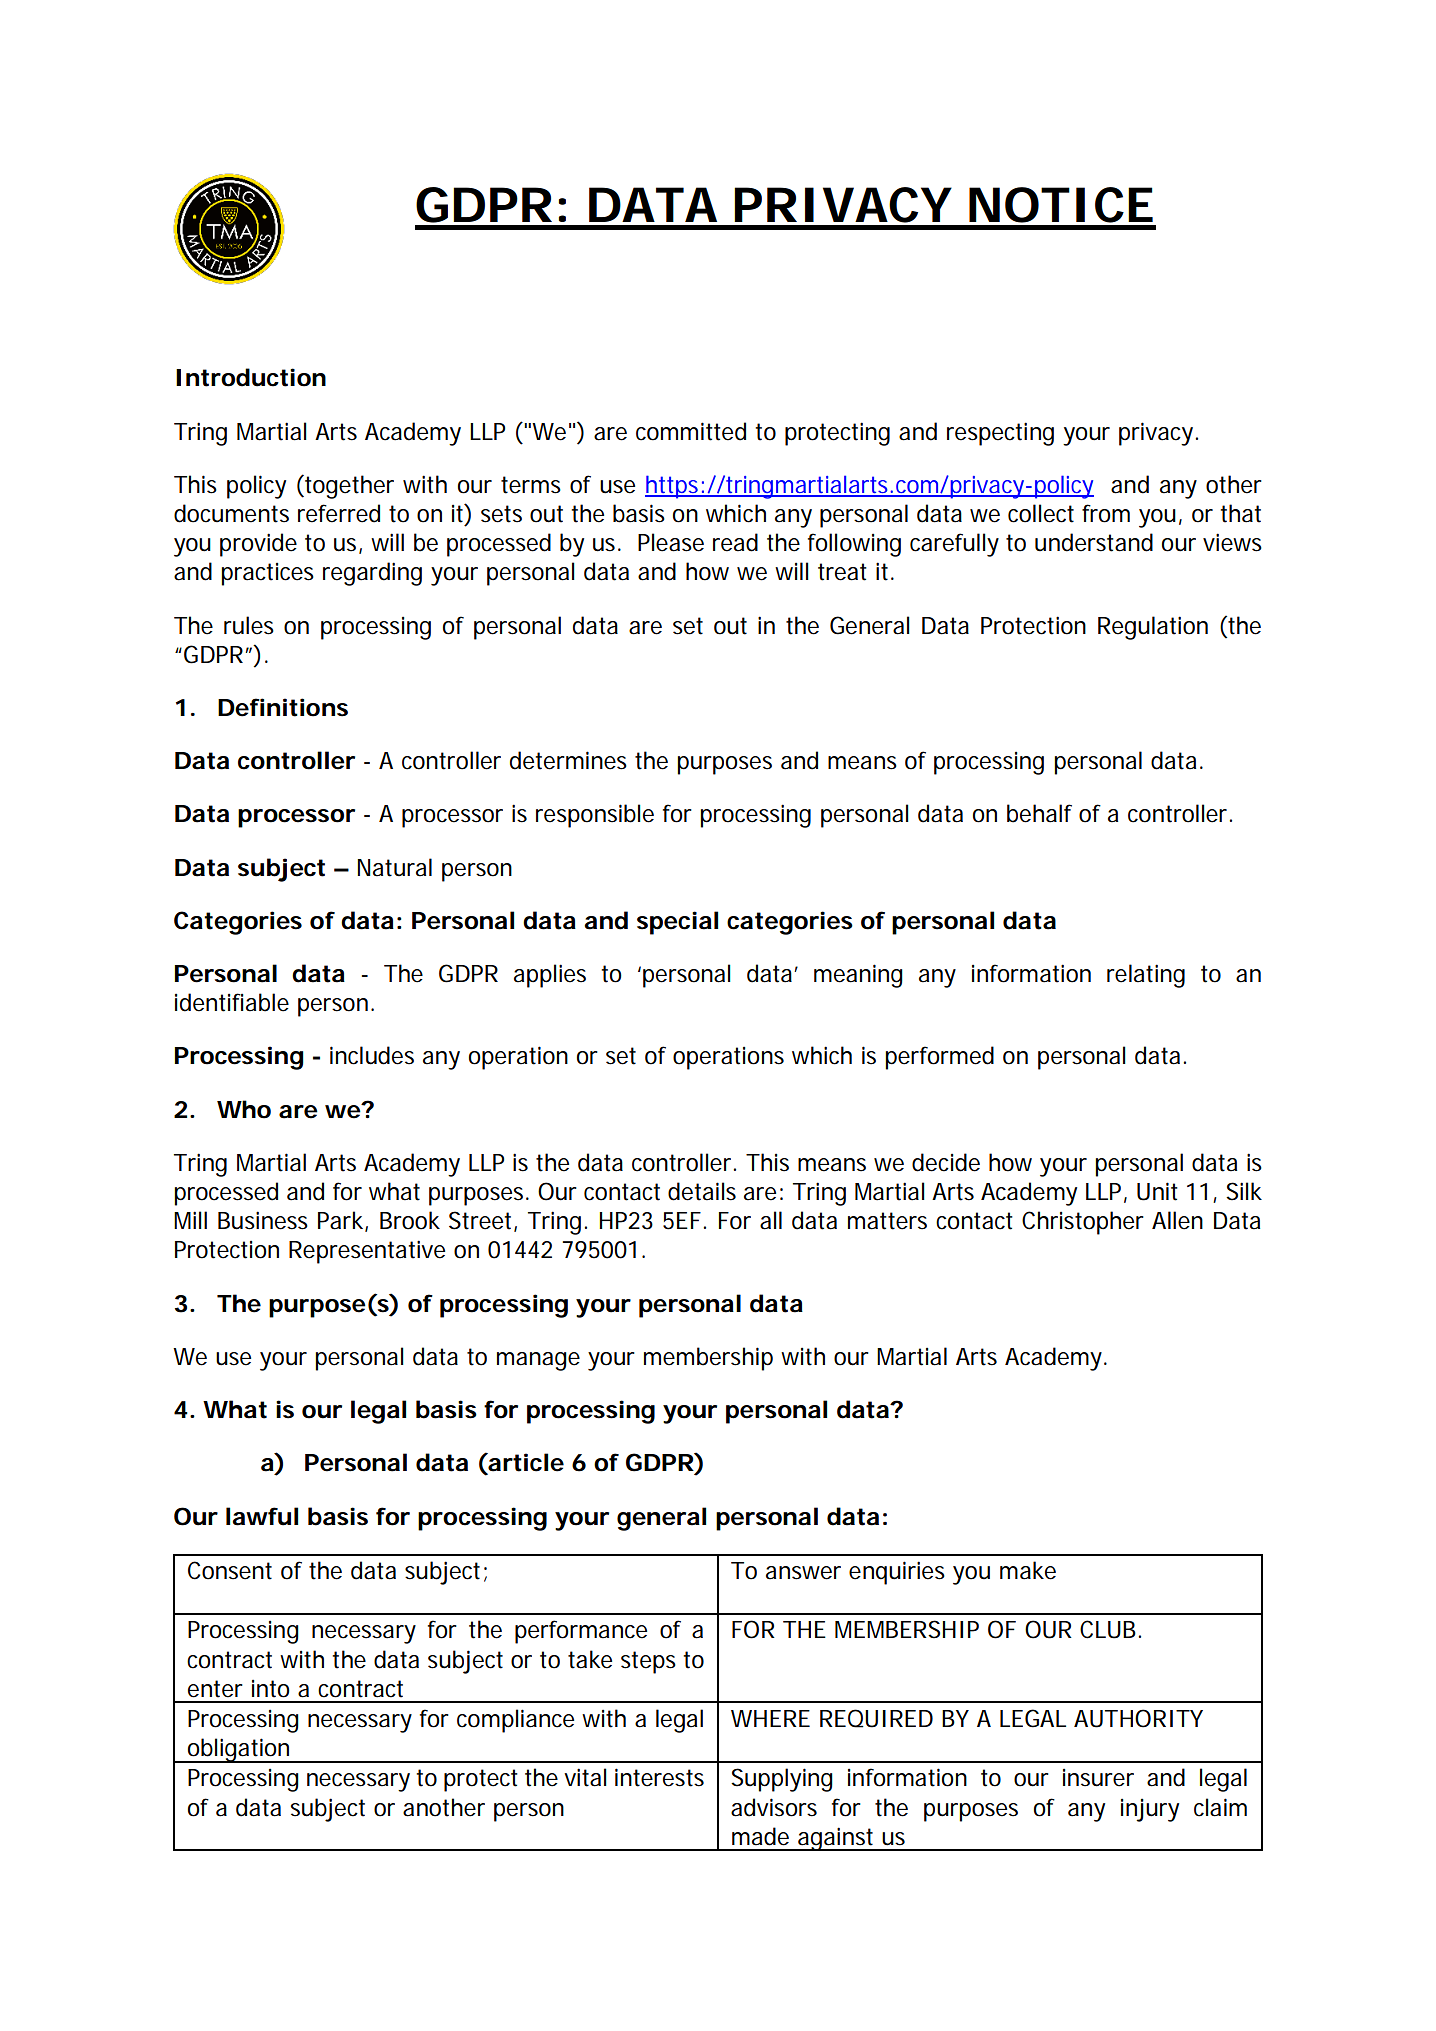 The width and height of the document is (1436, 2031). Describe the element at coordinates (1157, 1191) in the document. I see `Unit` at that location.
